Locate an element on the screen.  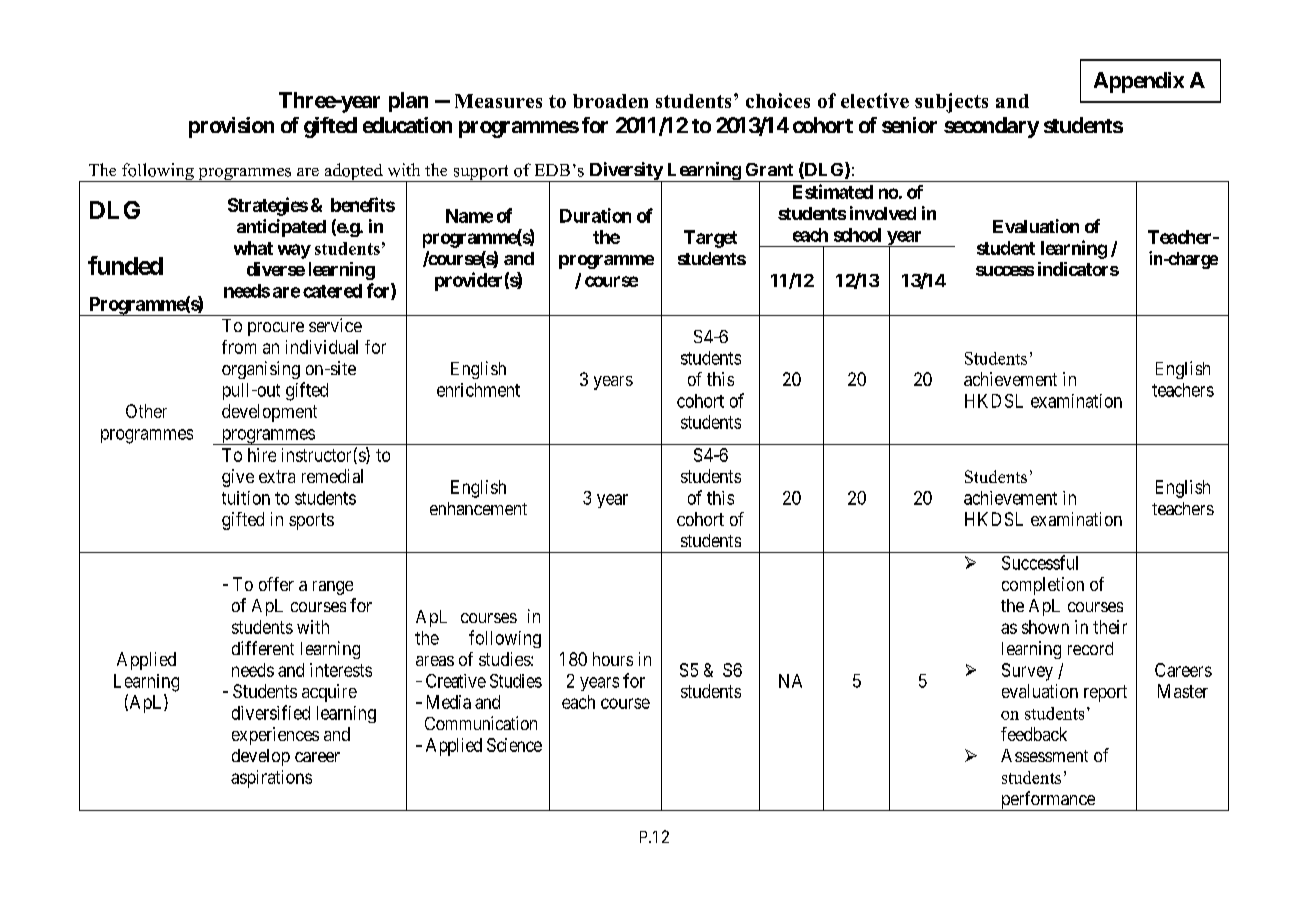
Science is located at coordinates (514, 745).
